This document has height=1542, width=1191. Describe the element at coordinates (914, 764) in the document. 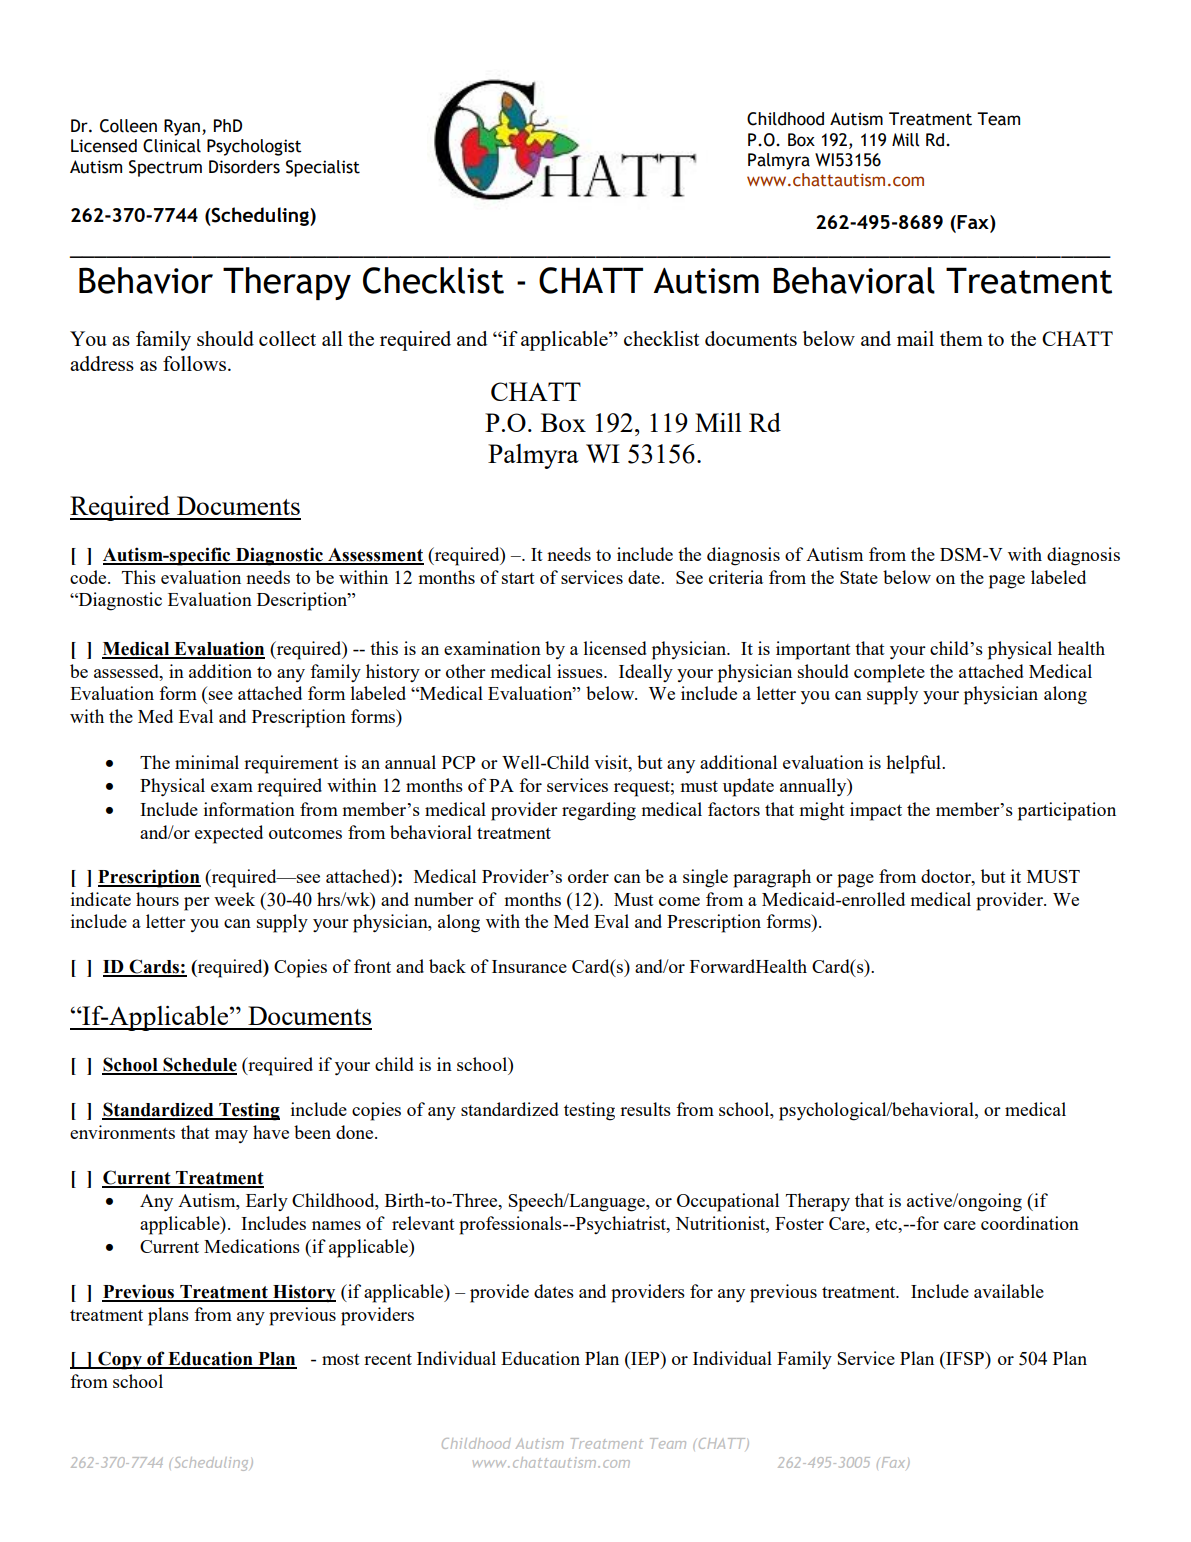

I see `helpful` at that location.
